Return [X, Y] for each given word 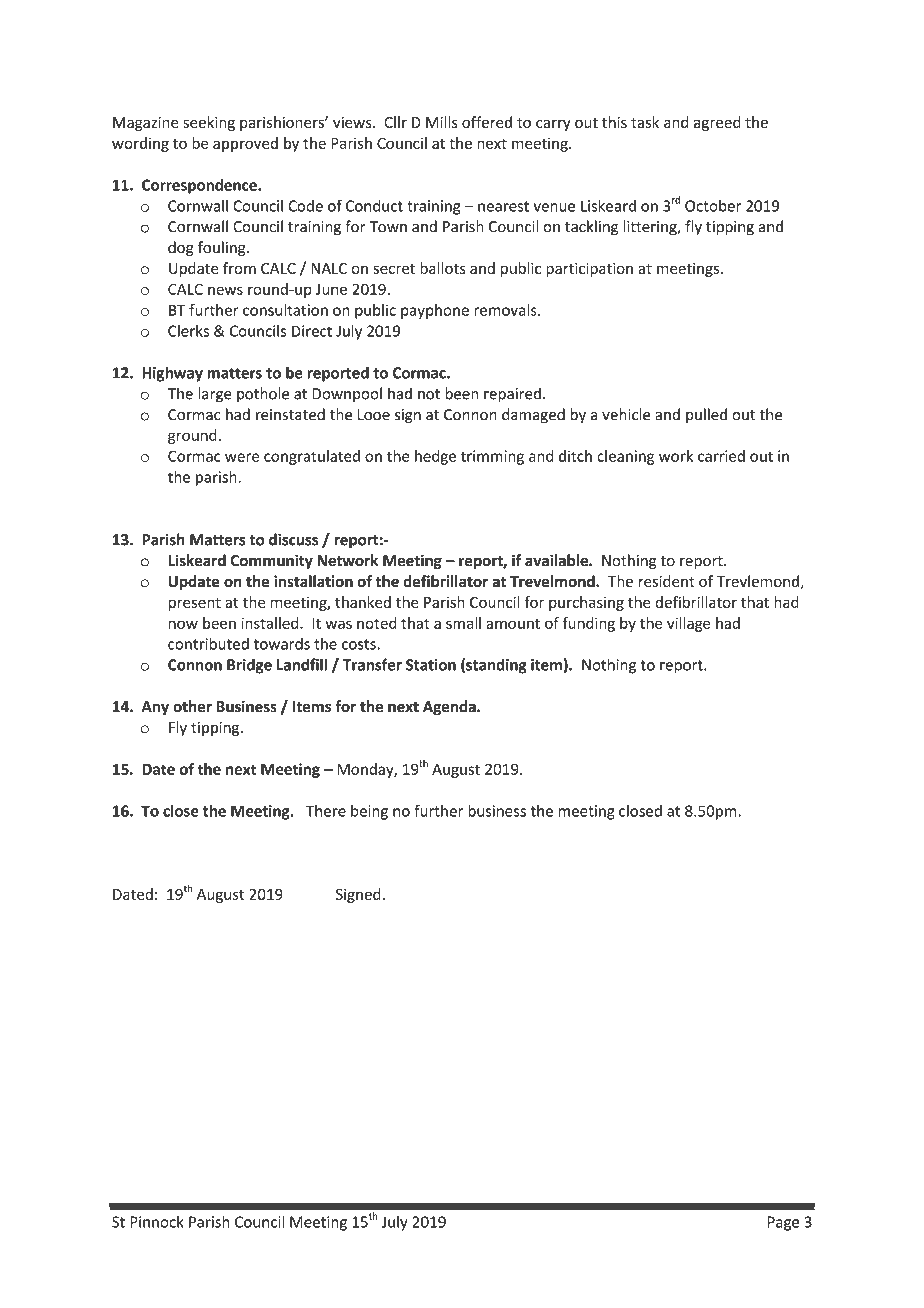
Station [431, 665]
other [192, 706]
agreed [717, 123]
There [326, 811]
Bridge [249, 666]
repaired [512, 395]
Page [783, 1223]
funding [588, 624]
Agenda [450, 707]
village [688, 624]
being [369, 812]
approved [245, 144]
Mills [442, 122]
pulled [706, 415]
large [215, 395]
